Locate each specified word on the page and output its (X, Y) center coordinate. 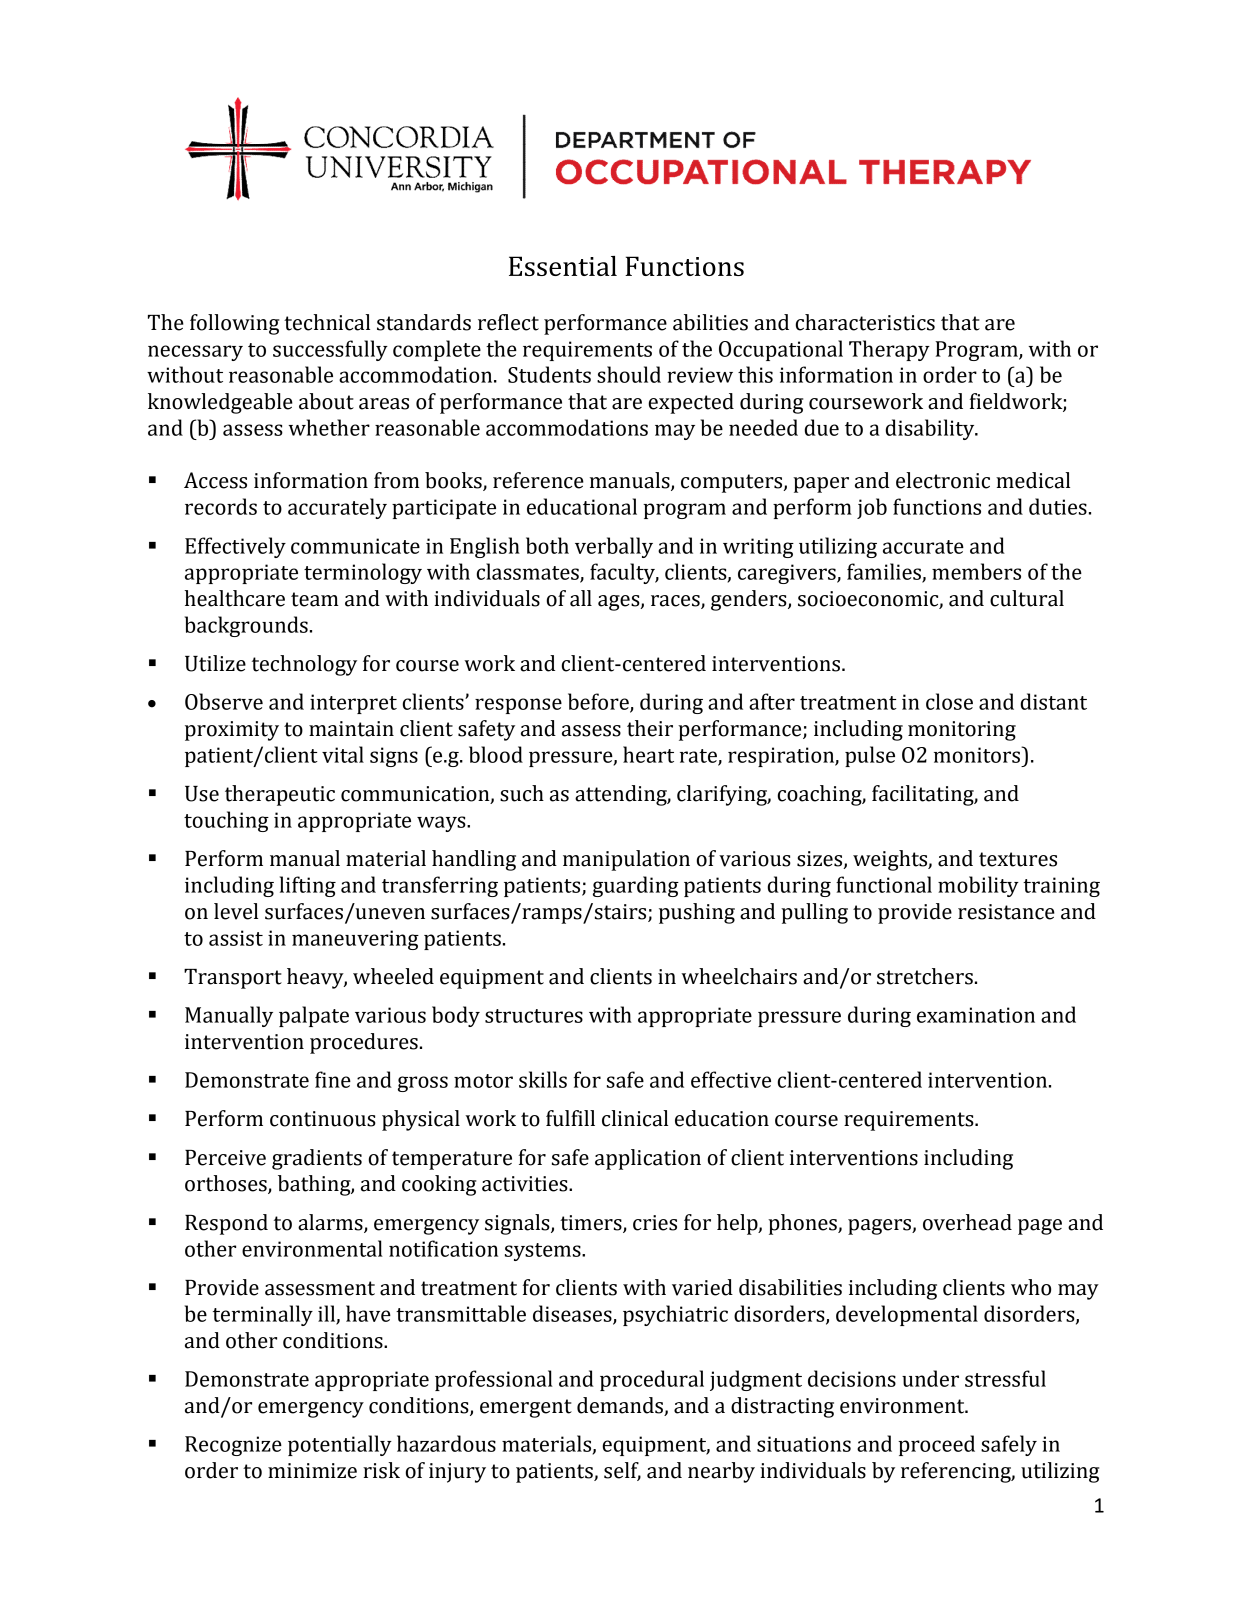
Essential (563, 266)
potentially (340, 1445)
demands (620, 1405)
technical (327, 322)
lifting (308, 886)
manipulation (626, 860)
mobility (978, 886)
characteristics (865, 322)
